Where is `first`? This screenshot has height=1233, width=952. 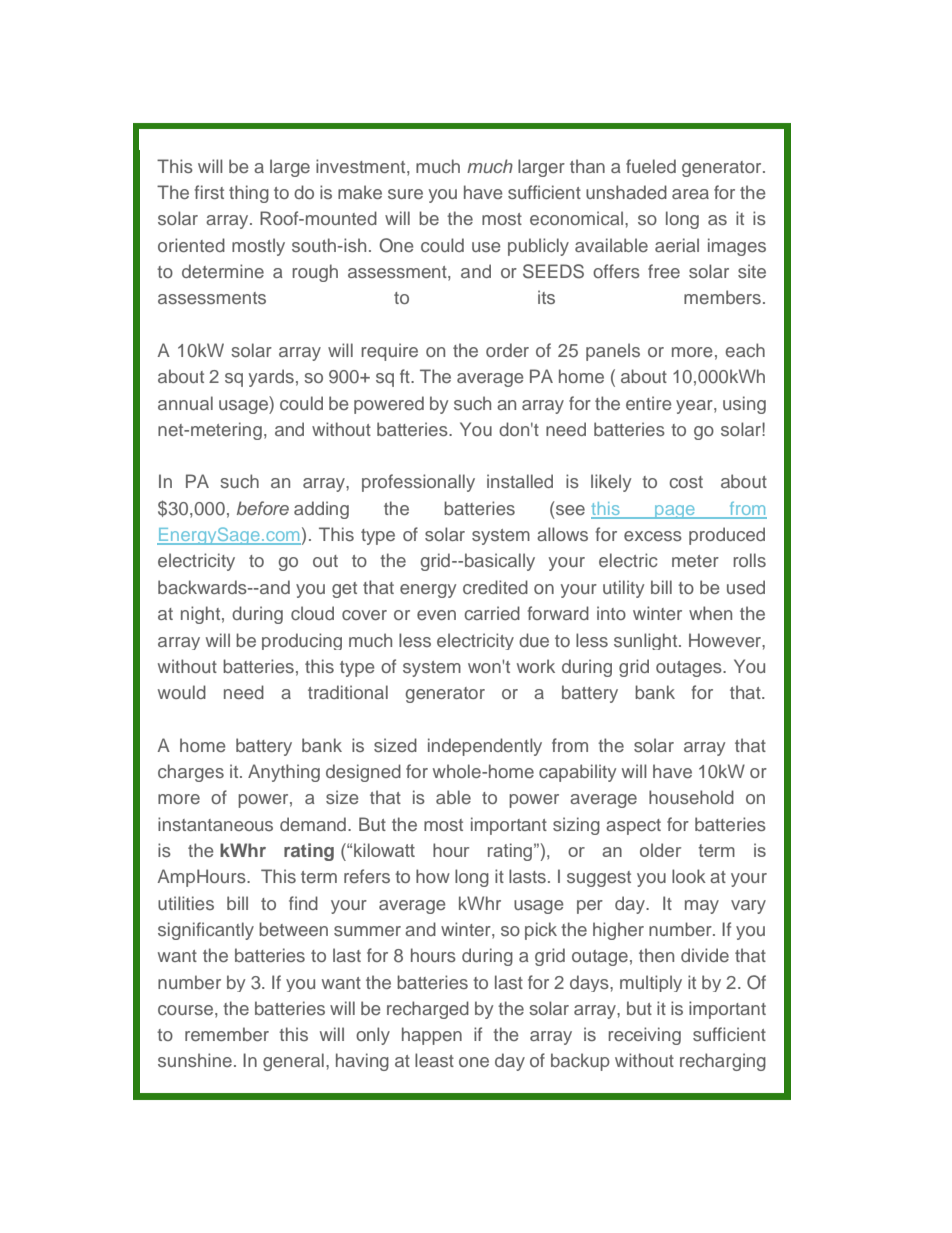 first is located at coordinates (209, 192).
